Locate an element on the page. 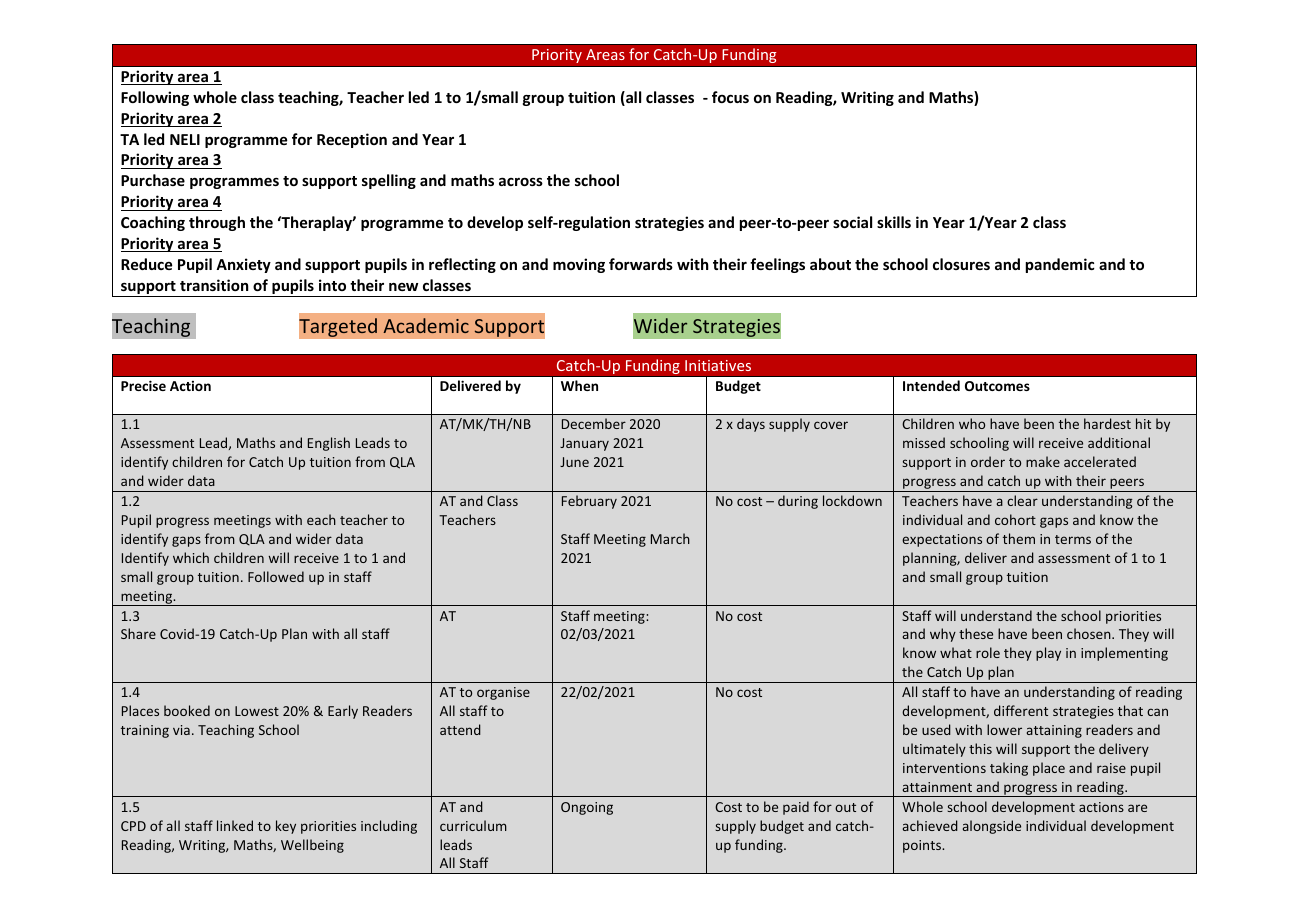 Image resolution: width=1308 pixels, height=924 pixels. skills is located at coordinates (894, 222).
